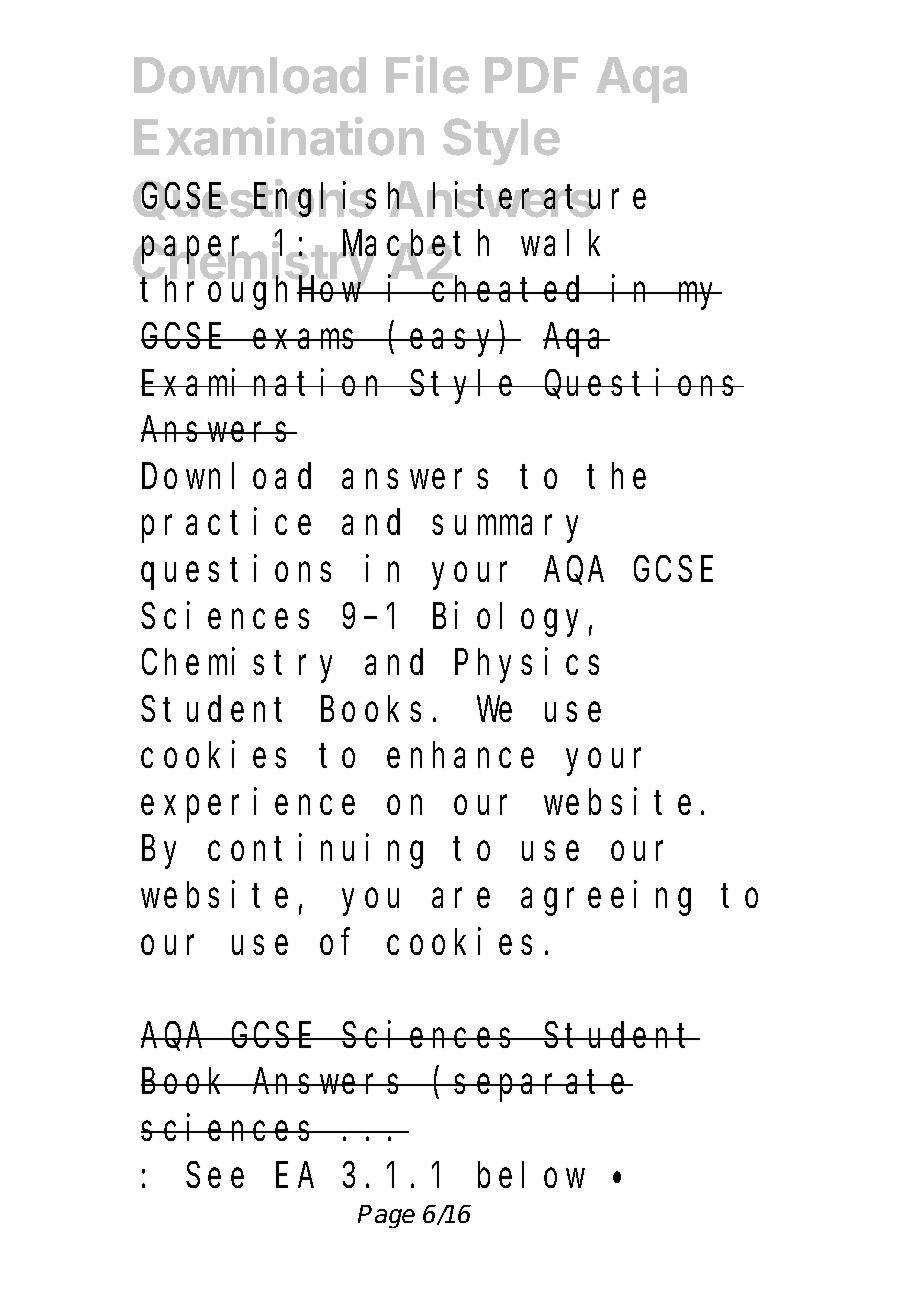 Image resolution: width=924 pixels, height=1303 pixels. What do you see at coordinates (308, 339) in the document?
I see `exams` at bounding box center [308, 339].
